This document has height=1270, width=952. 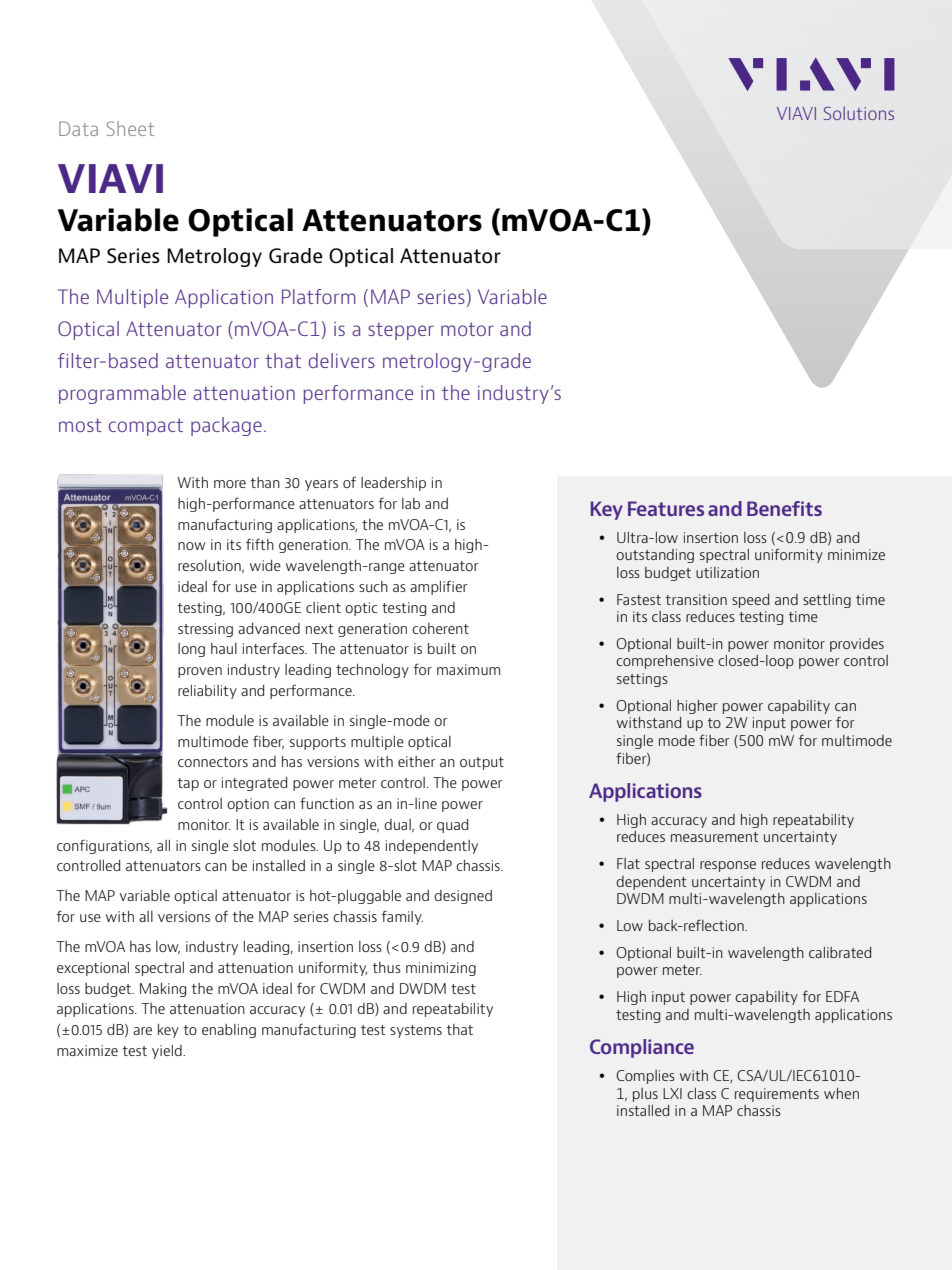 What do you see at coordinates (130, 128) in the document?
I see `Sheet` at bounding box center [130, 128].
